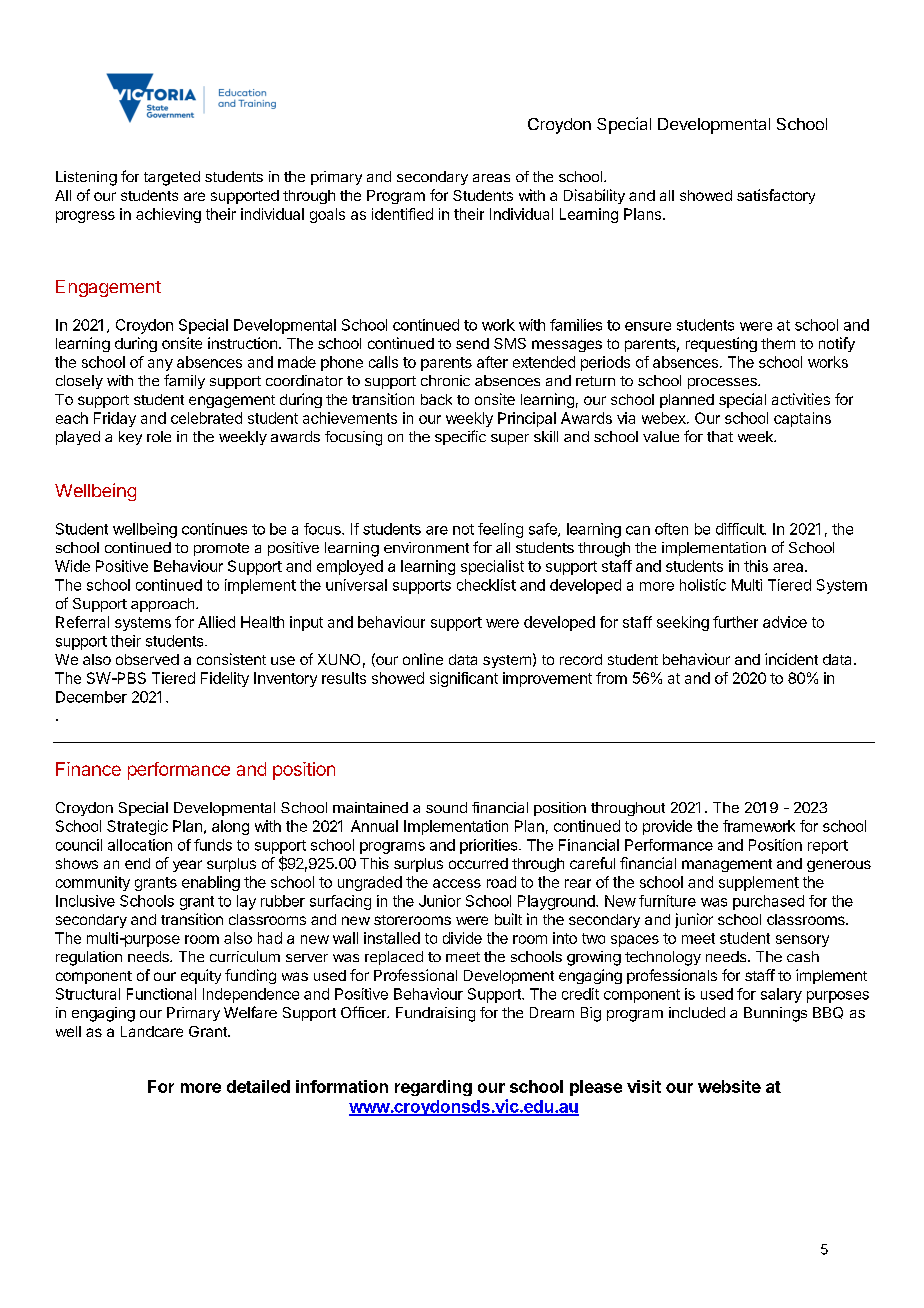 Image resolution: width=924 pixels, height=1308 pixels. I want to click on satisfactory, so click(776, 196).
